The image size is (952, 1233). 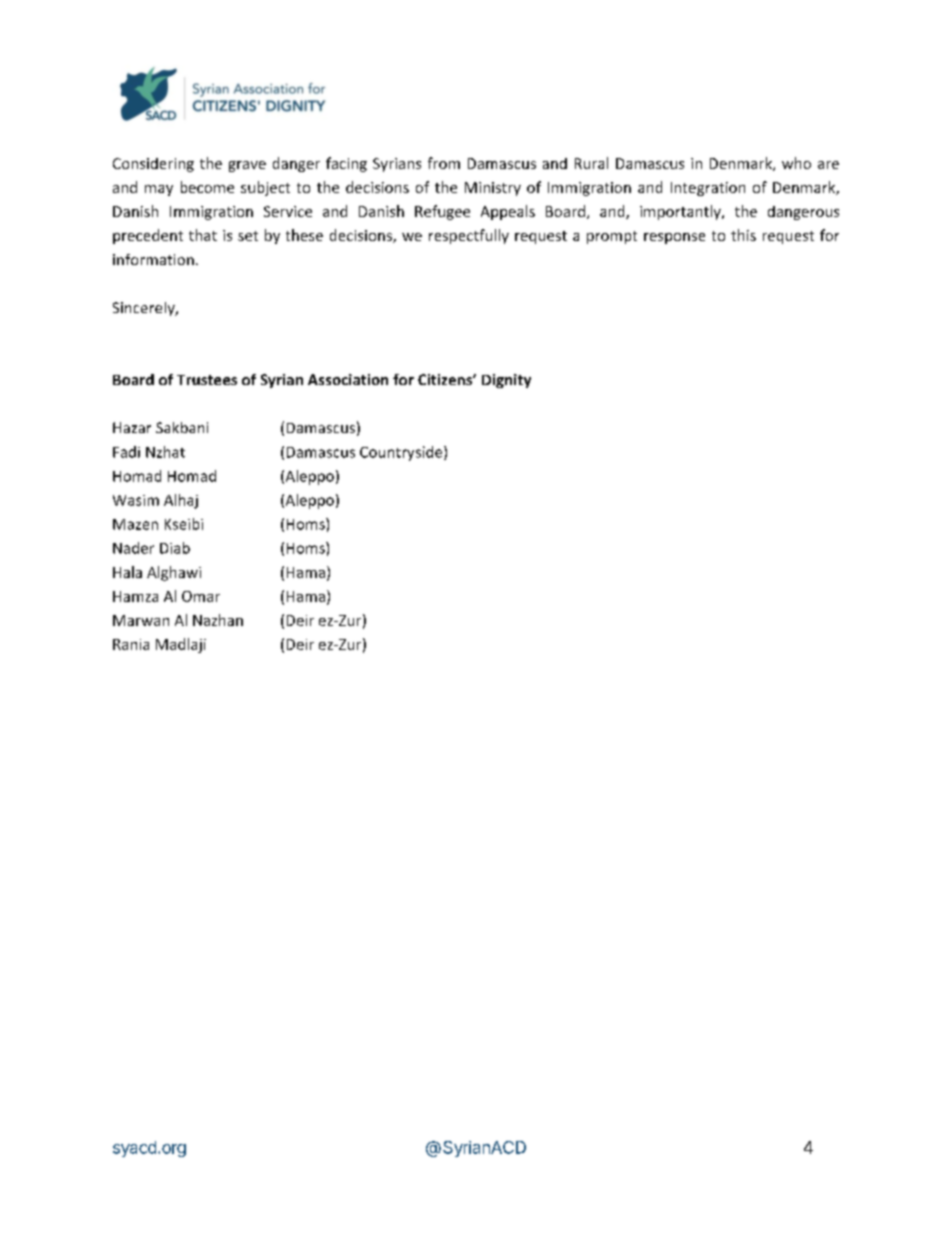 What do you see at coordinates (132, 427) in the screenshot?
I see `Hazar` at bounding box center [132, 427].
